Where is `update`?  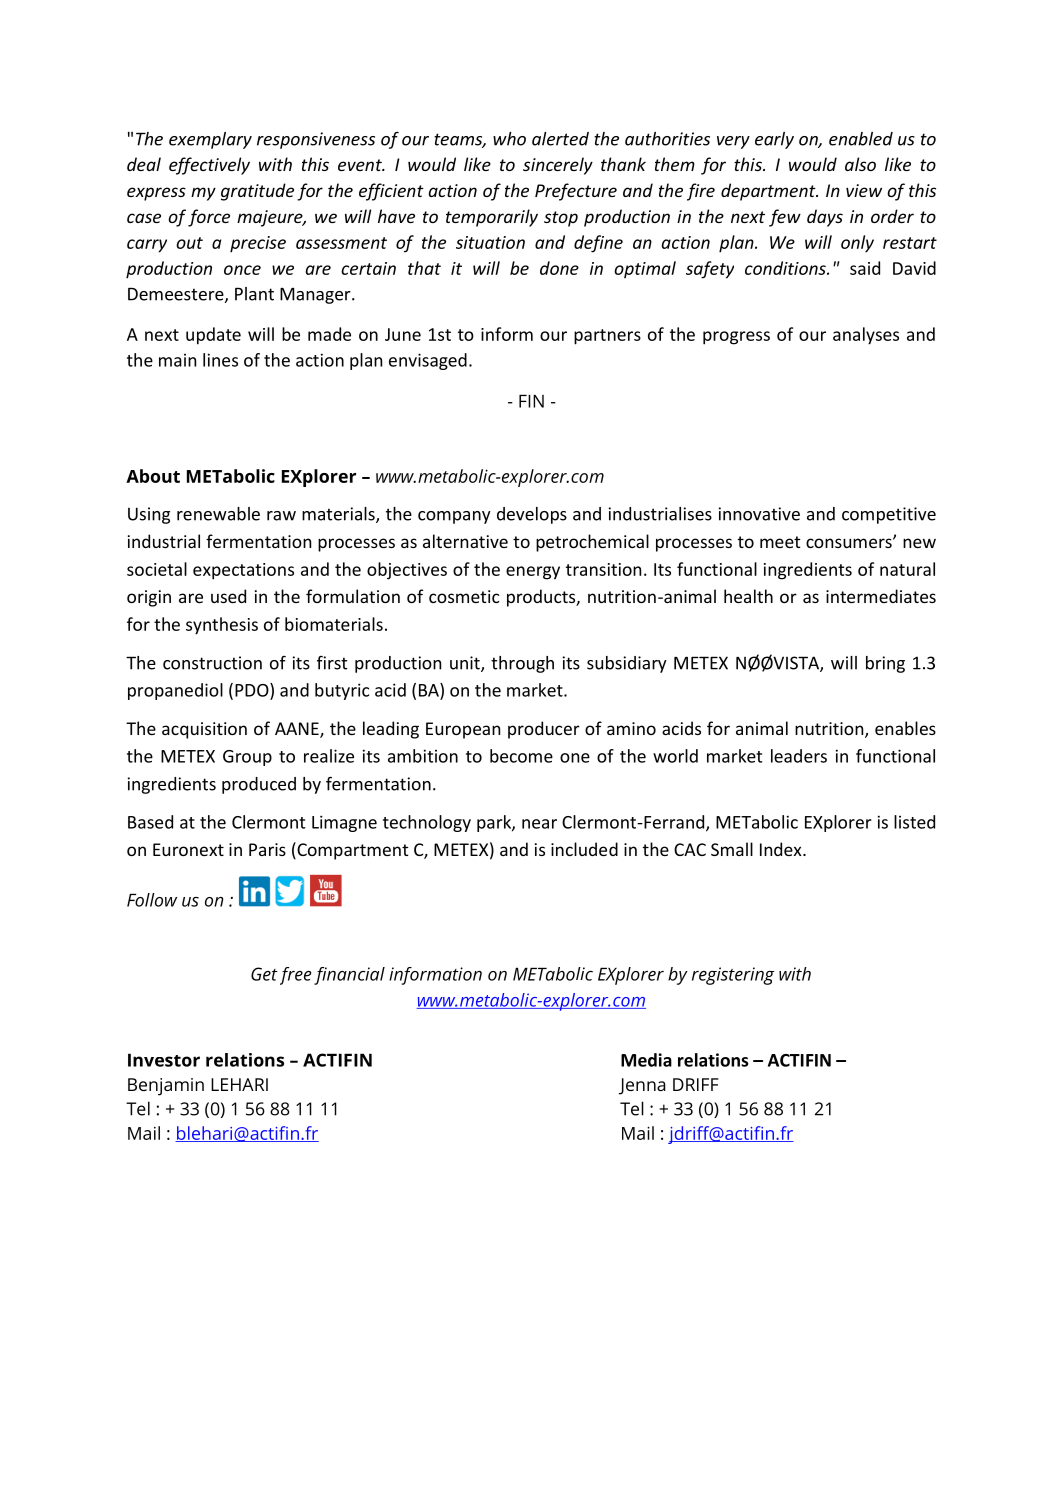
update is located at coordinates (213, 336).
